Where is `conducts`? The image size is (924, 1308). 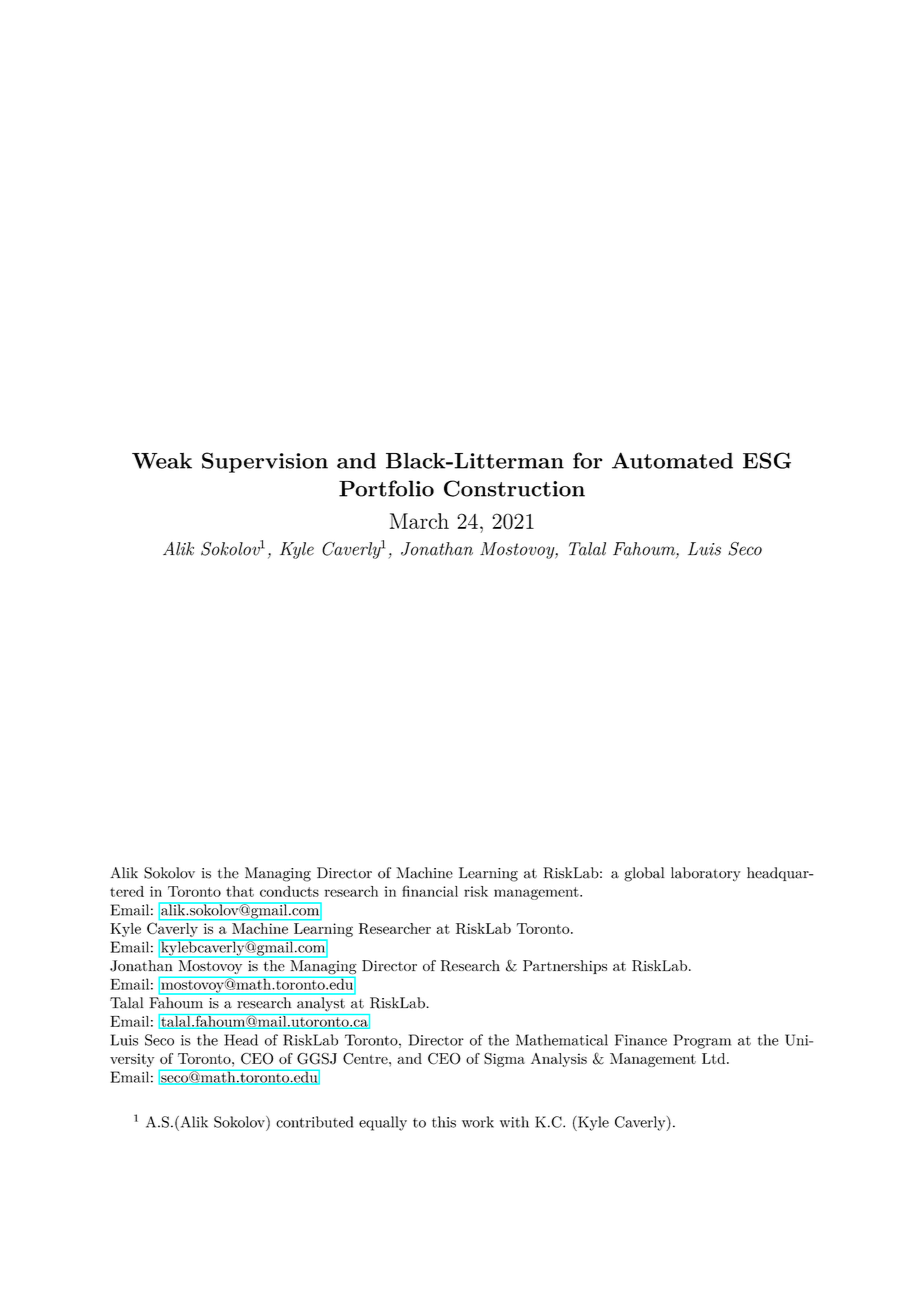 conducts is located at coordinates (289, 891).
